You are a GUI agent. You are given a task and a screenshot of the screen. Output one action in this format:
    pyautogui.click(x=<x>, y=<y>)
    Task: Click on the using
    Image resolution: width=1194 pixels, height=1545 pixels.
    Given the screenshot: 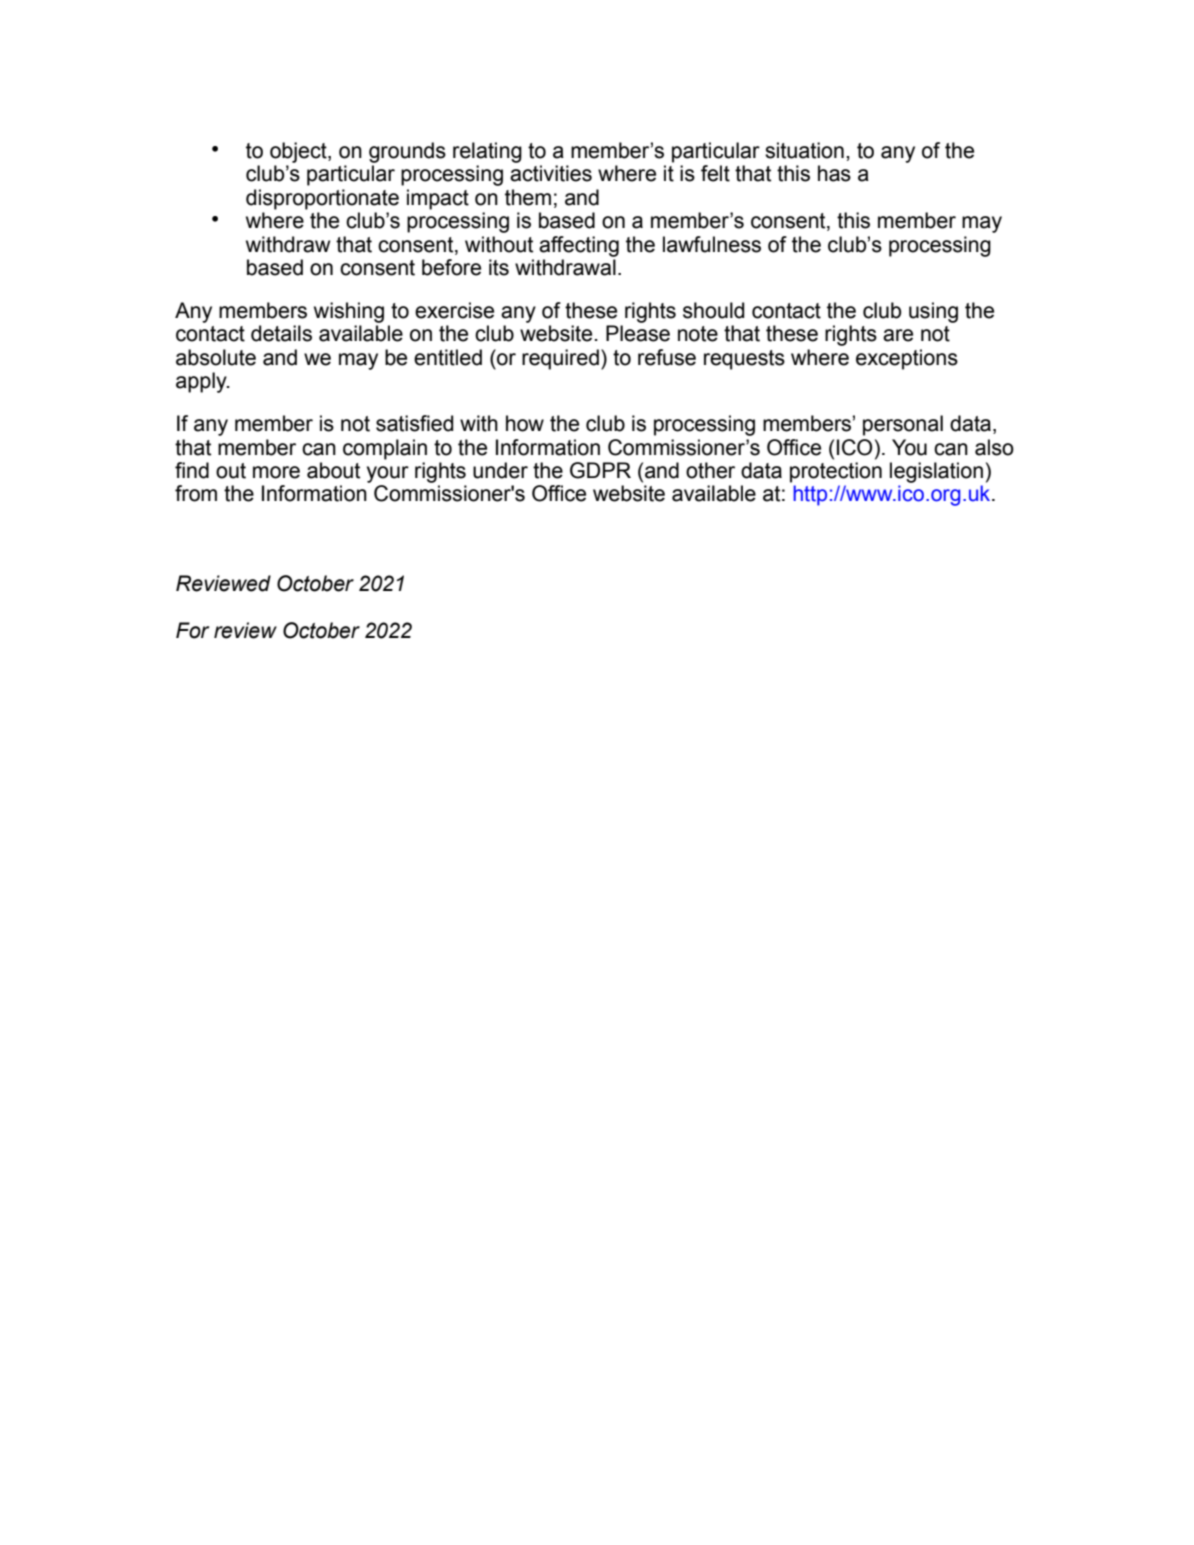 What is the action you would take?
    pyautogui.click(x=933, y=312)
